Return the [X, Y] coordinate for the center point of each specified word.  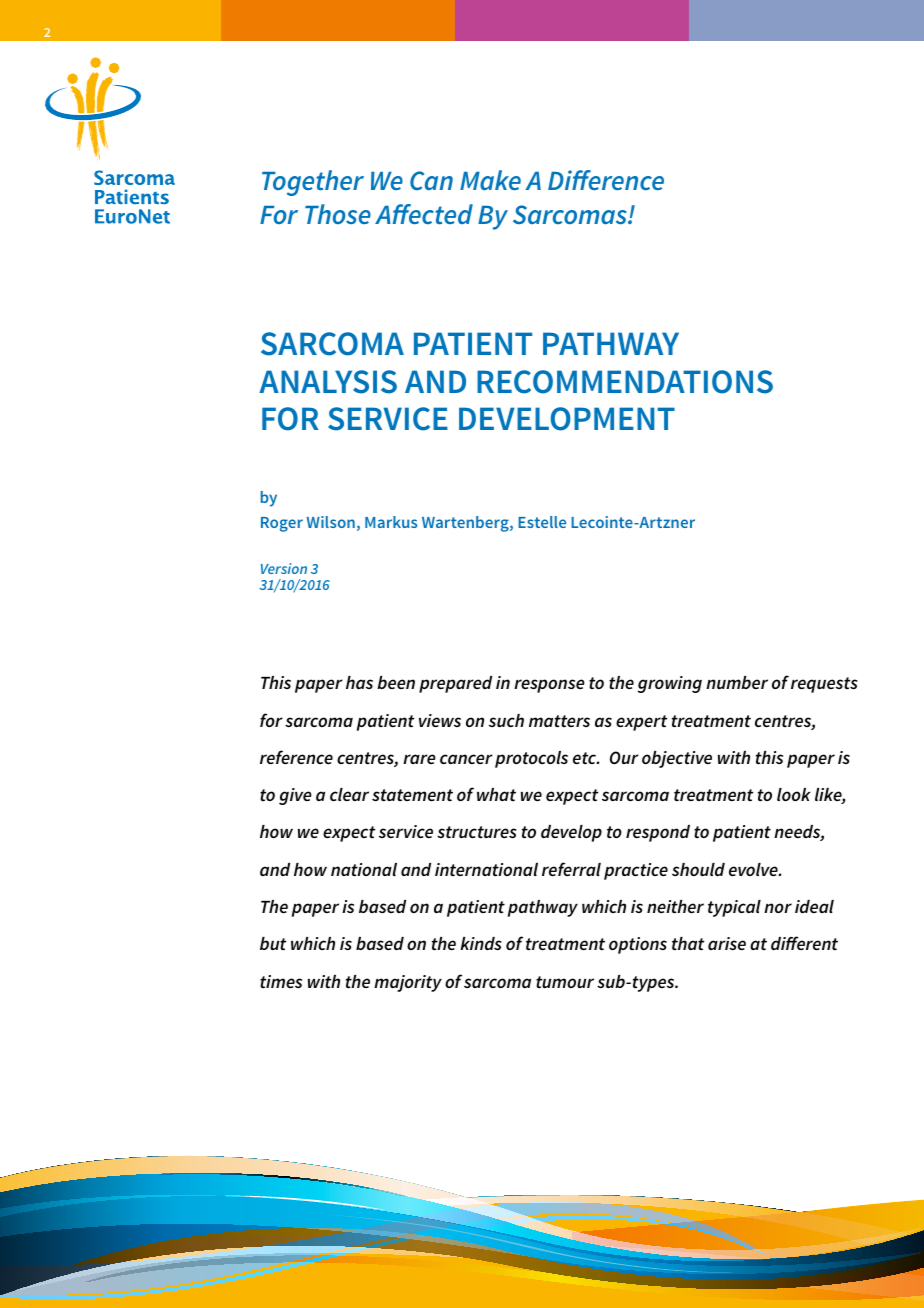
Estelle [542, 522]
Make [490, 180]
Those [338, 214]
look [794, 794]
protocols [531, 759]
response [549, 686]
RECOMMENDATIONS [625, 382]
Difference [606, 180]
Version [284, 568]
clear [349, 794]
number [737, 682]
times [281, 981]
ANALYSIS [328, 382]
